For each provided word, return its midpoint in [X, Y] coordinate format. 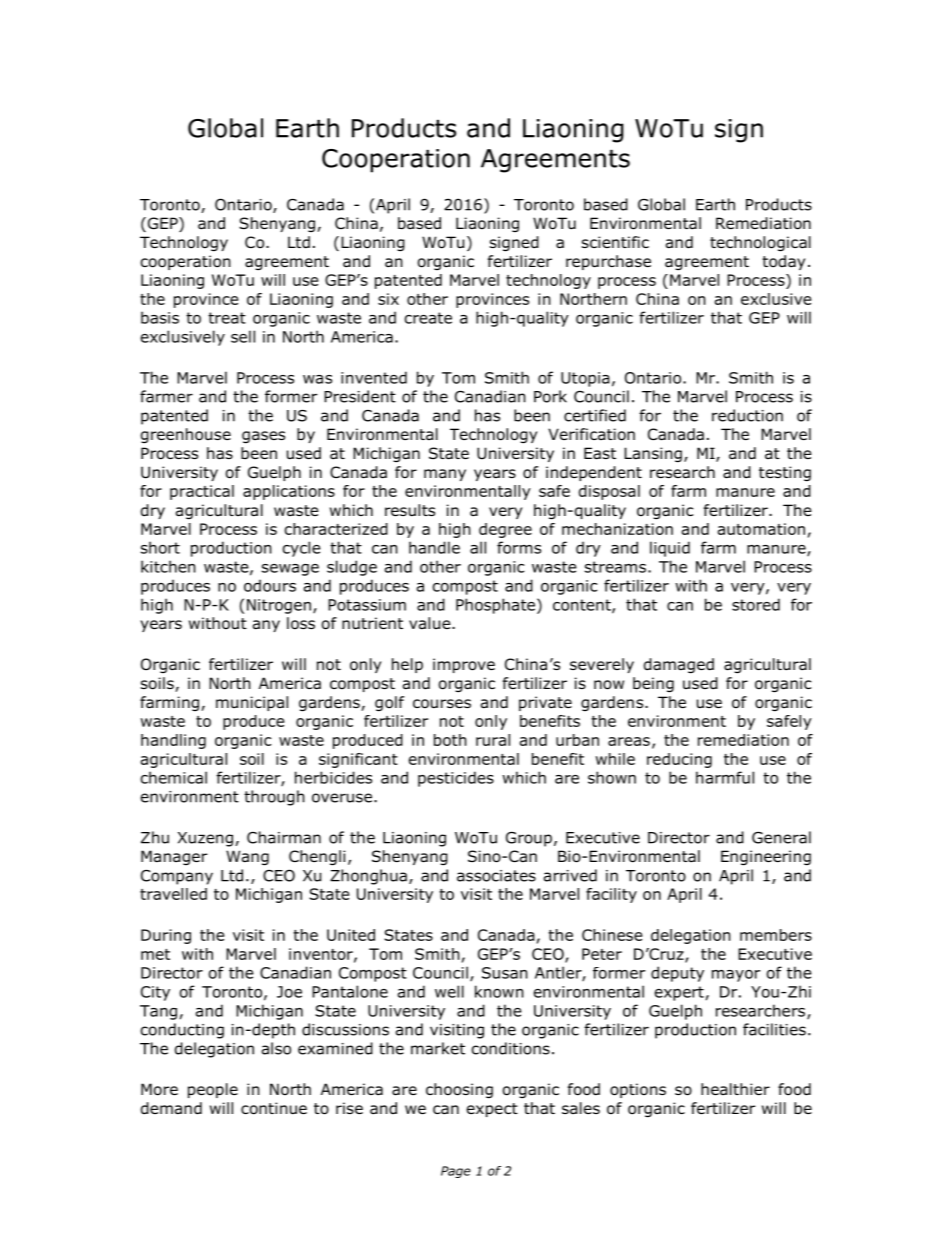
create [428, 318]
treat [227, 318]
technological [760, 243]
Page [456, 1172]
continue [274, 1108]
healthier [735, 1089]
